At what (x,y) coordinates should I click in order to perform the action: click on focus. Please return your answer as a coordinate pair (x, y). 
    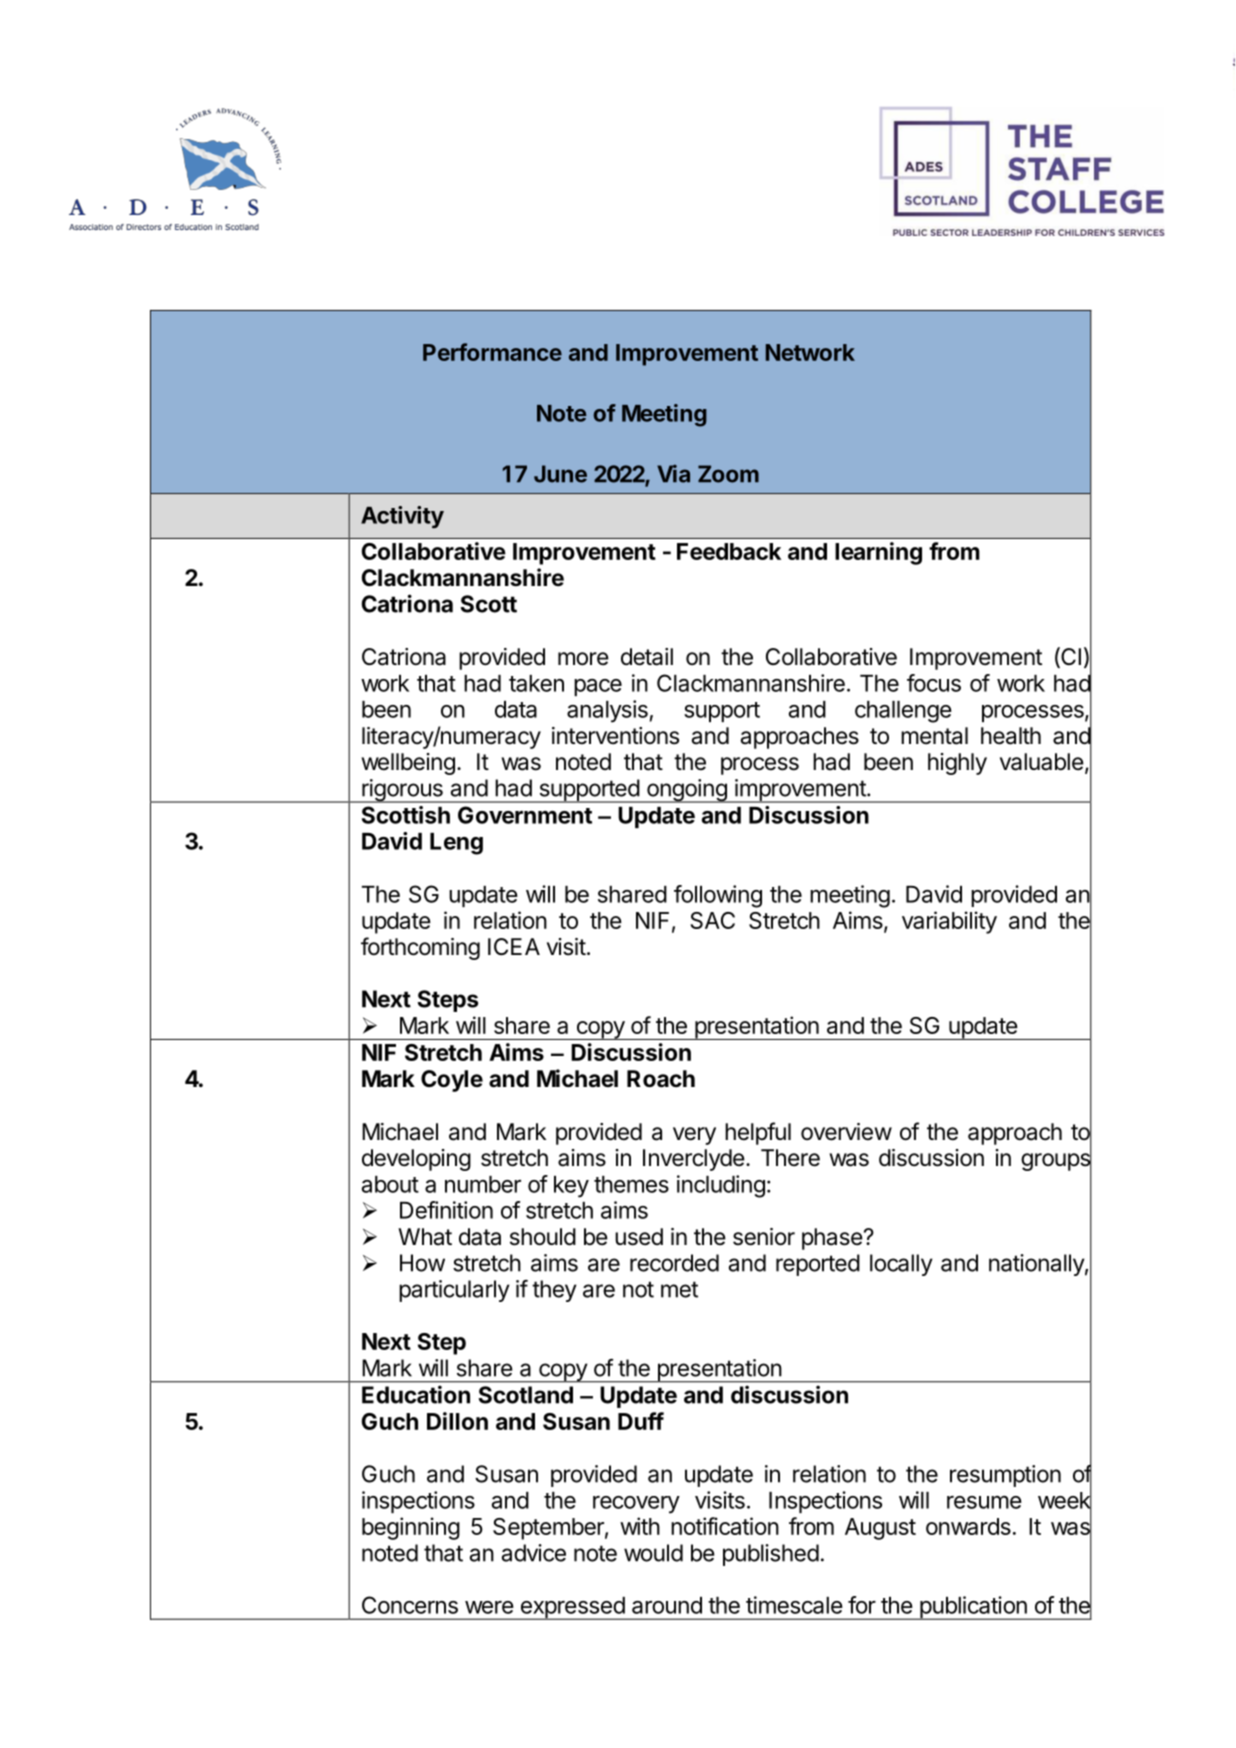
    Looking at the image, I should click on (934, 683).
